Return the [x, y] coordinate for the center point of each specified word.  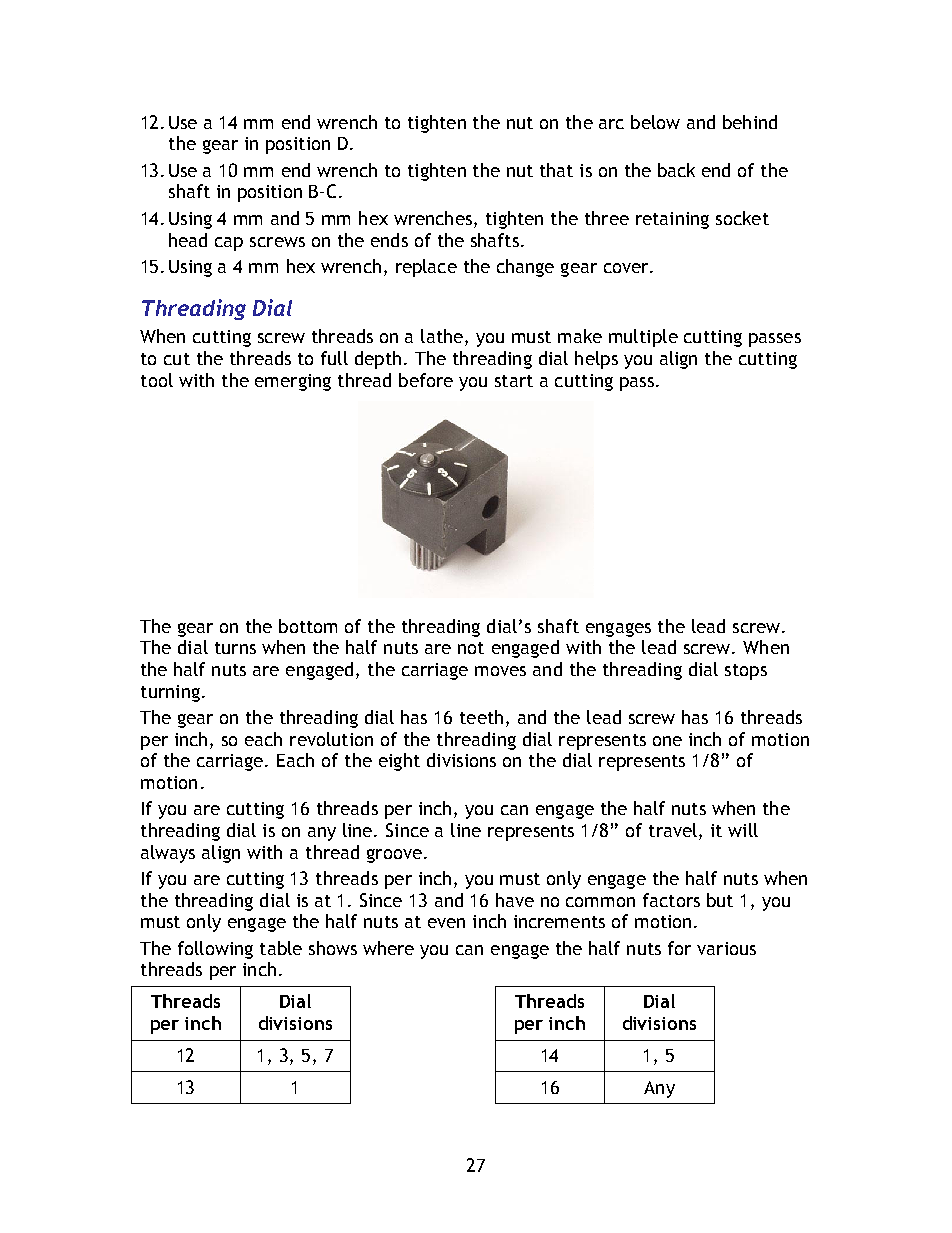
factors [671, 900]
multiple [643, 338]
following [215, 950]
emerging [293, 382]
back [676, 170]
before [426, 380]
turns [235, 648]
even [446, 923]
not [471, 648]
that [556, 170]
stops [746, 672]
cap [229, 244]
